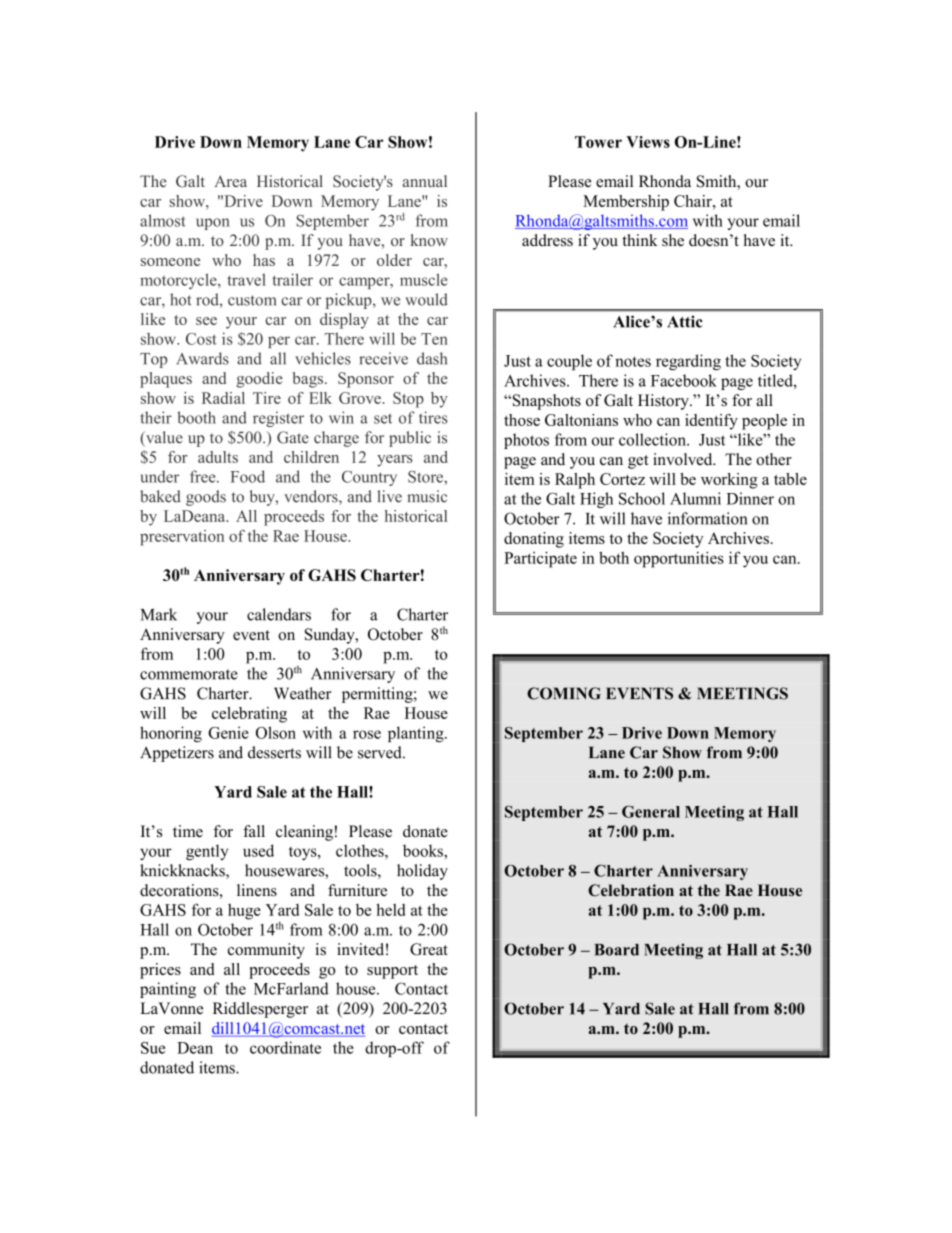 The image size is (952, 1233). Describe the element at coordinates (688, 362) in the page. I see `regarding` at that location.
